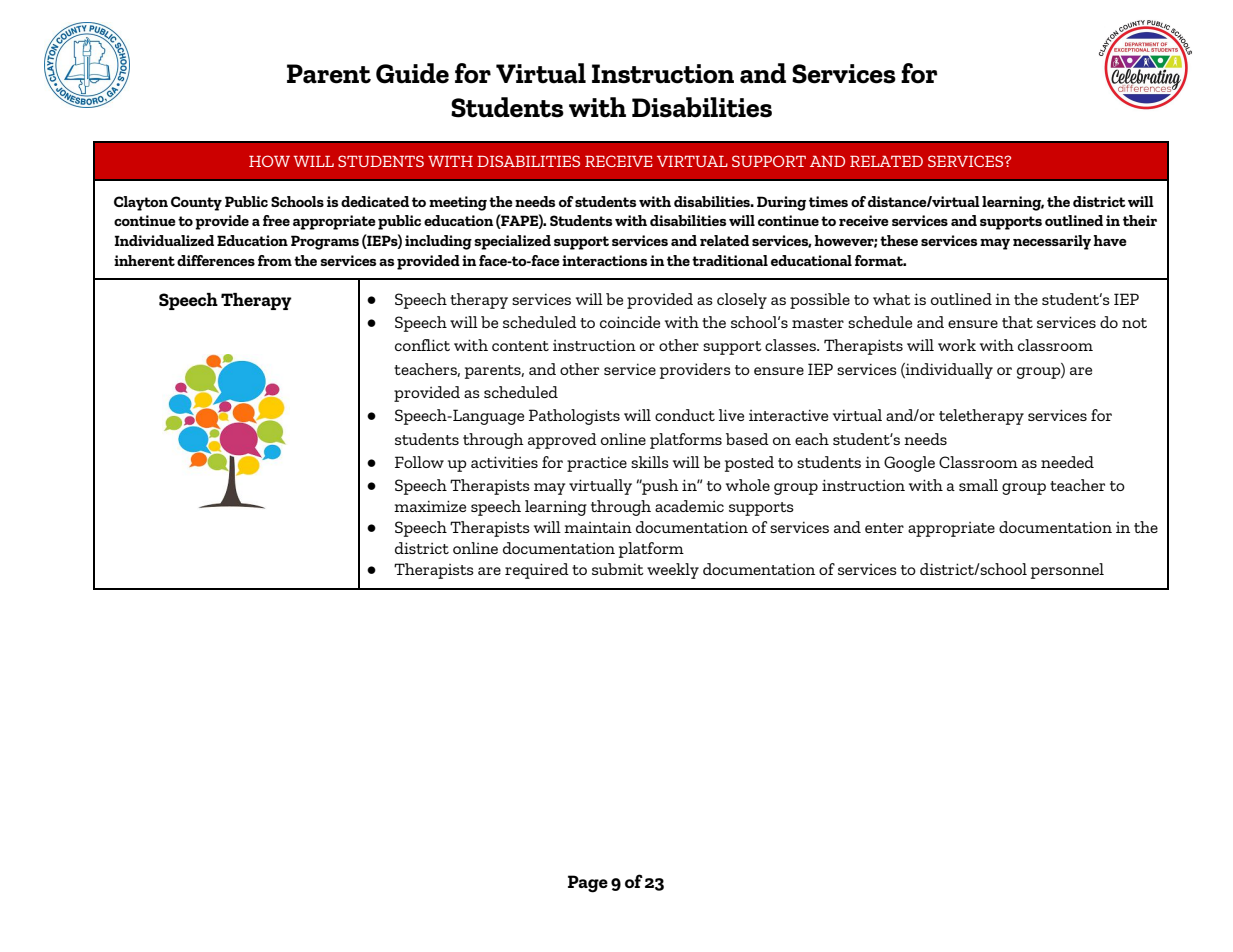 This page has height=952, width=1233. What do you see at coordinates (781, 203) in the page?
I see `During` at bounding box center [781, 203].
